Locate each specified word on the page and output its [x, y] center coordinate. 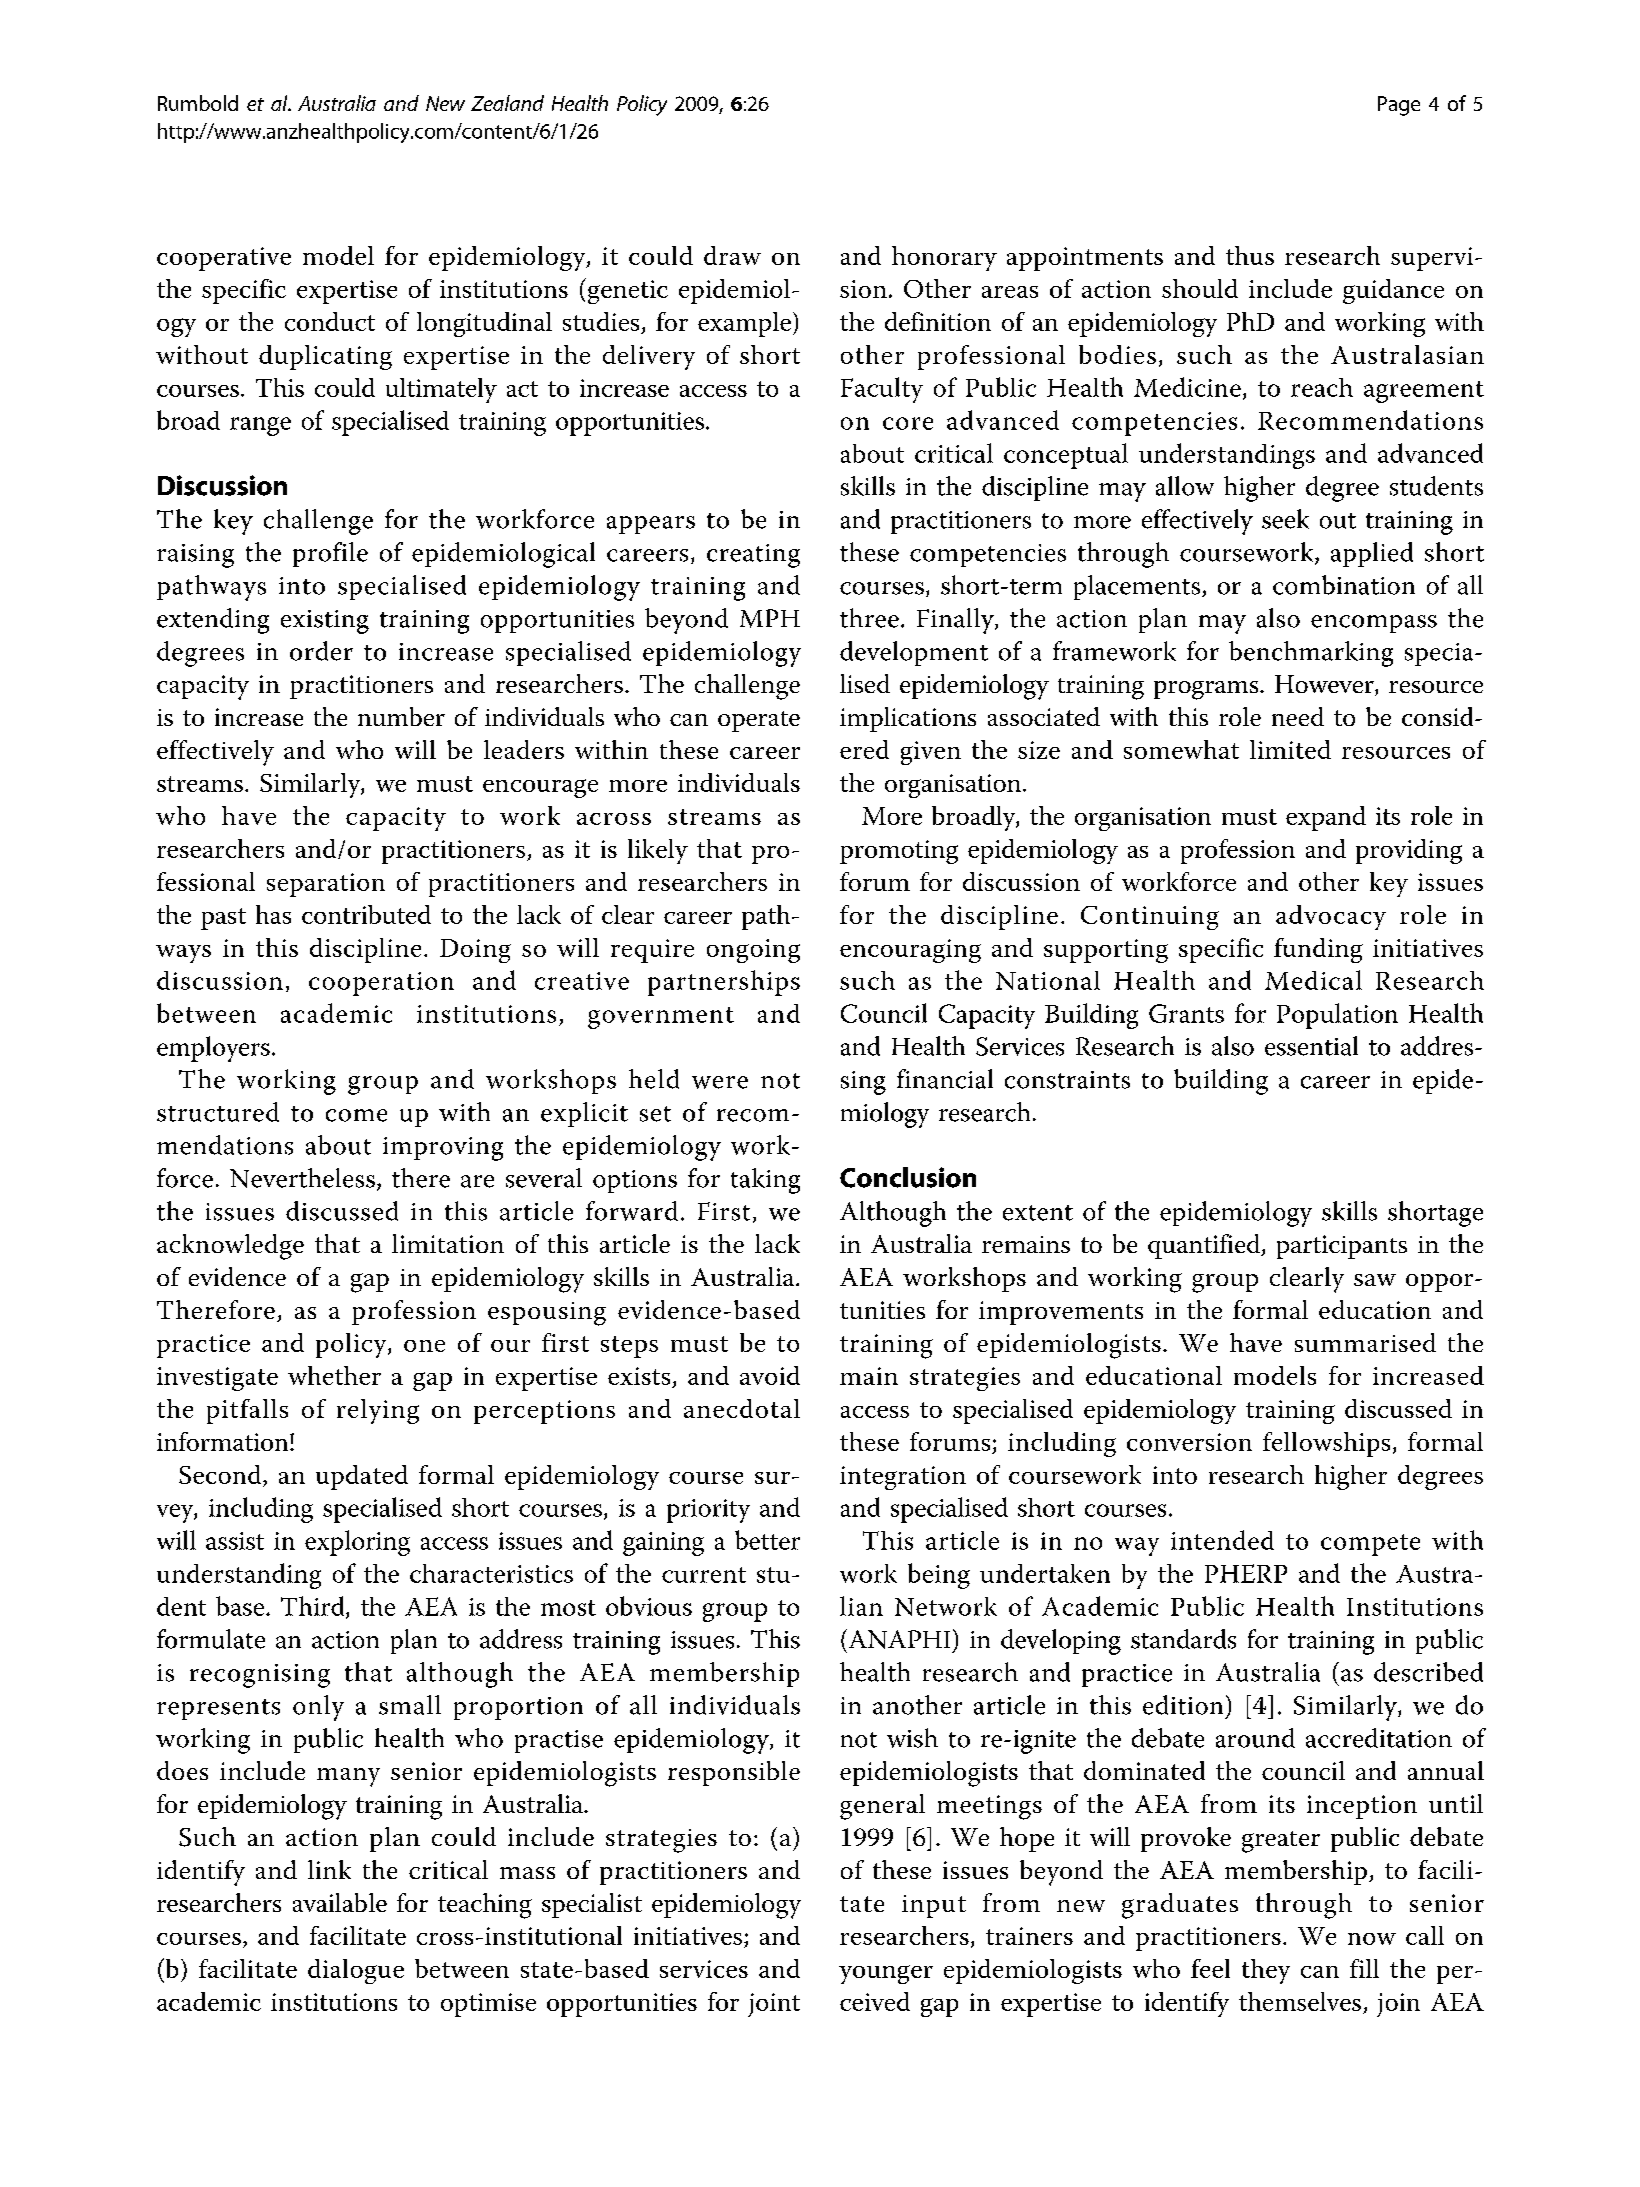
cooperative [224, 259]
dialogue [356, 1971]
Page [1399, 106]
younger [886, 1974]
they [1266, 1971]
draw [732, 255]
